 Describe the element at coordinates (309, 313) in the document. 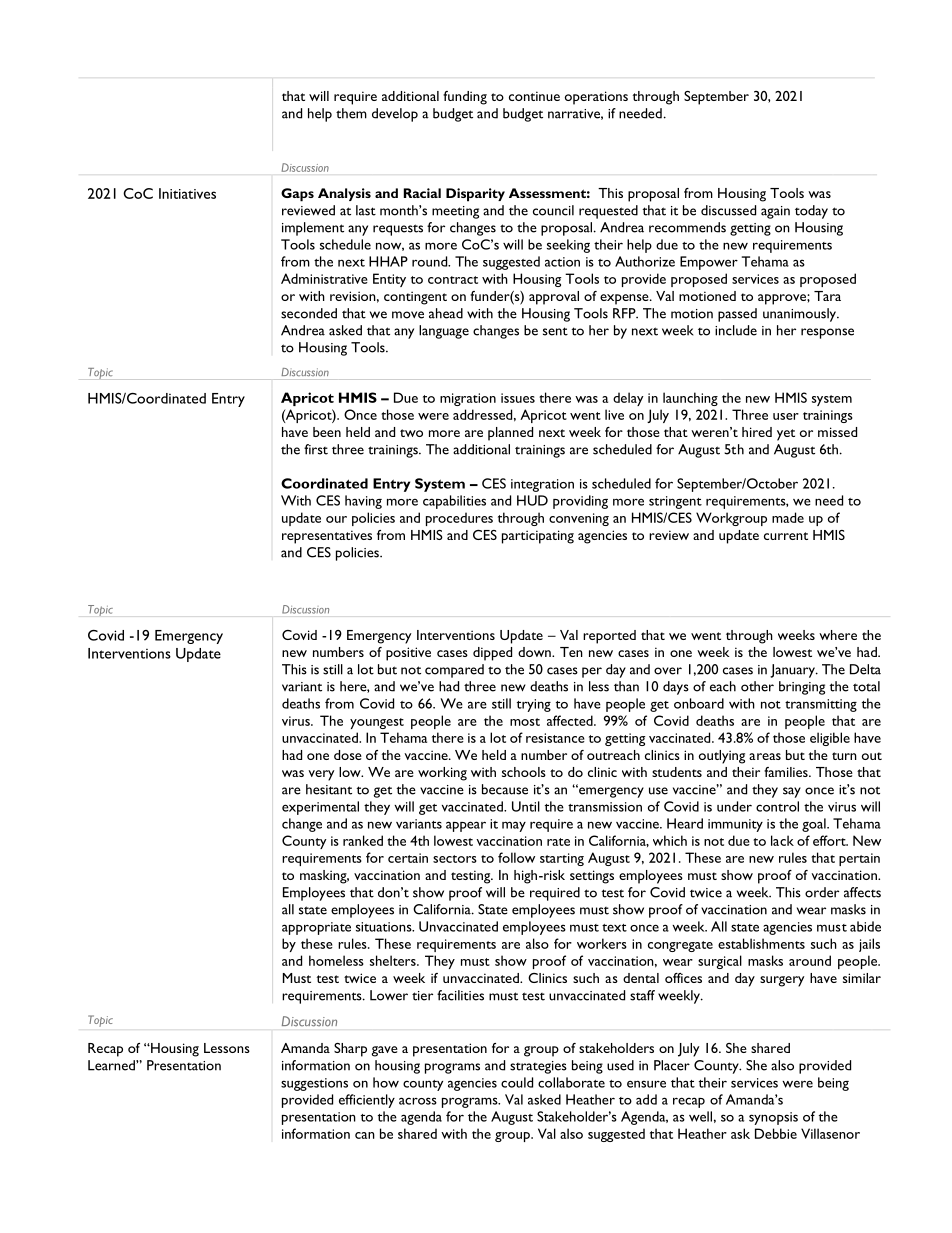

I see `seconded` at that location.
